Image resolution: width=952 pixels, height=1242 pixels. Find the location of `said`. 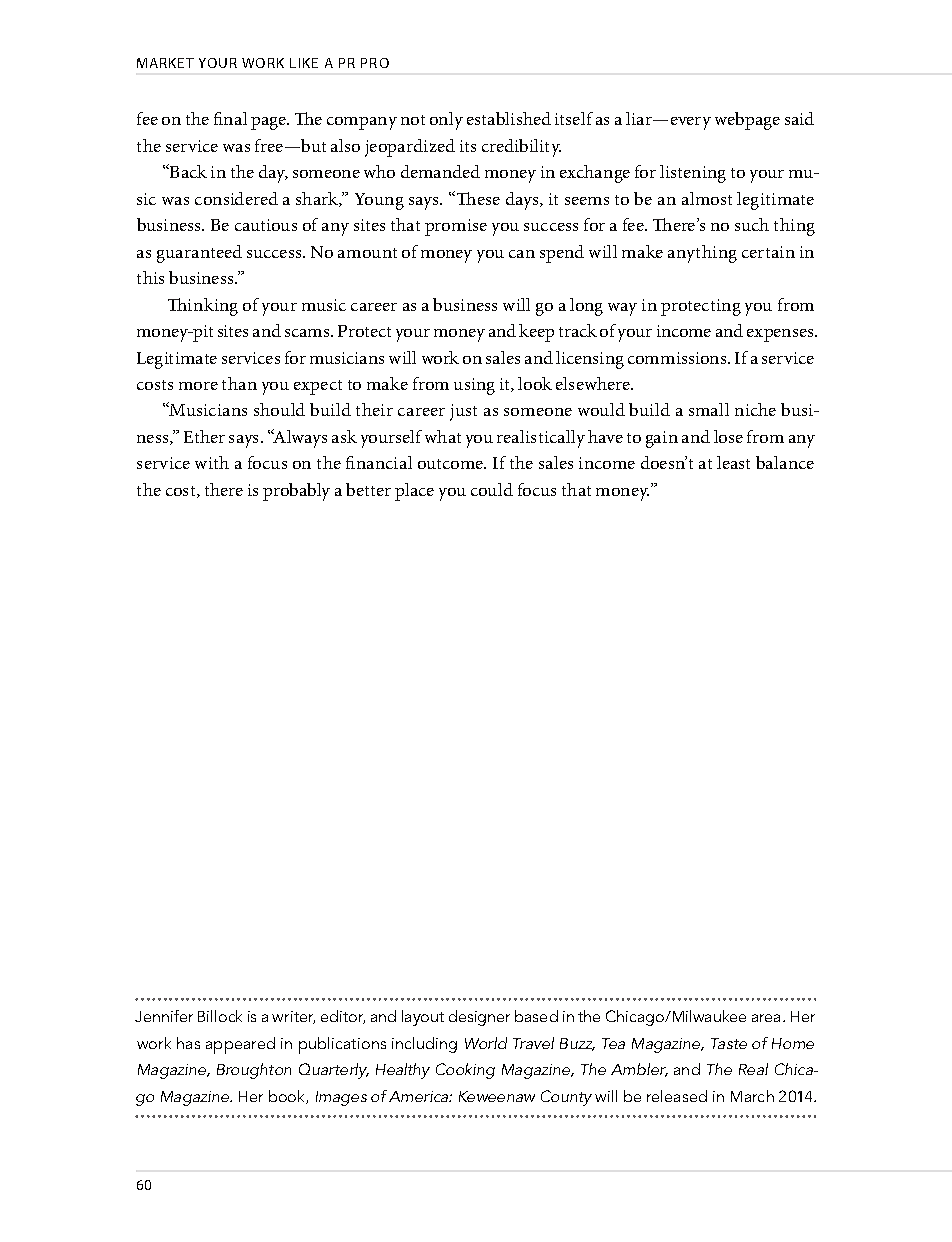

said is located at coordinates (799, 118).
